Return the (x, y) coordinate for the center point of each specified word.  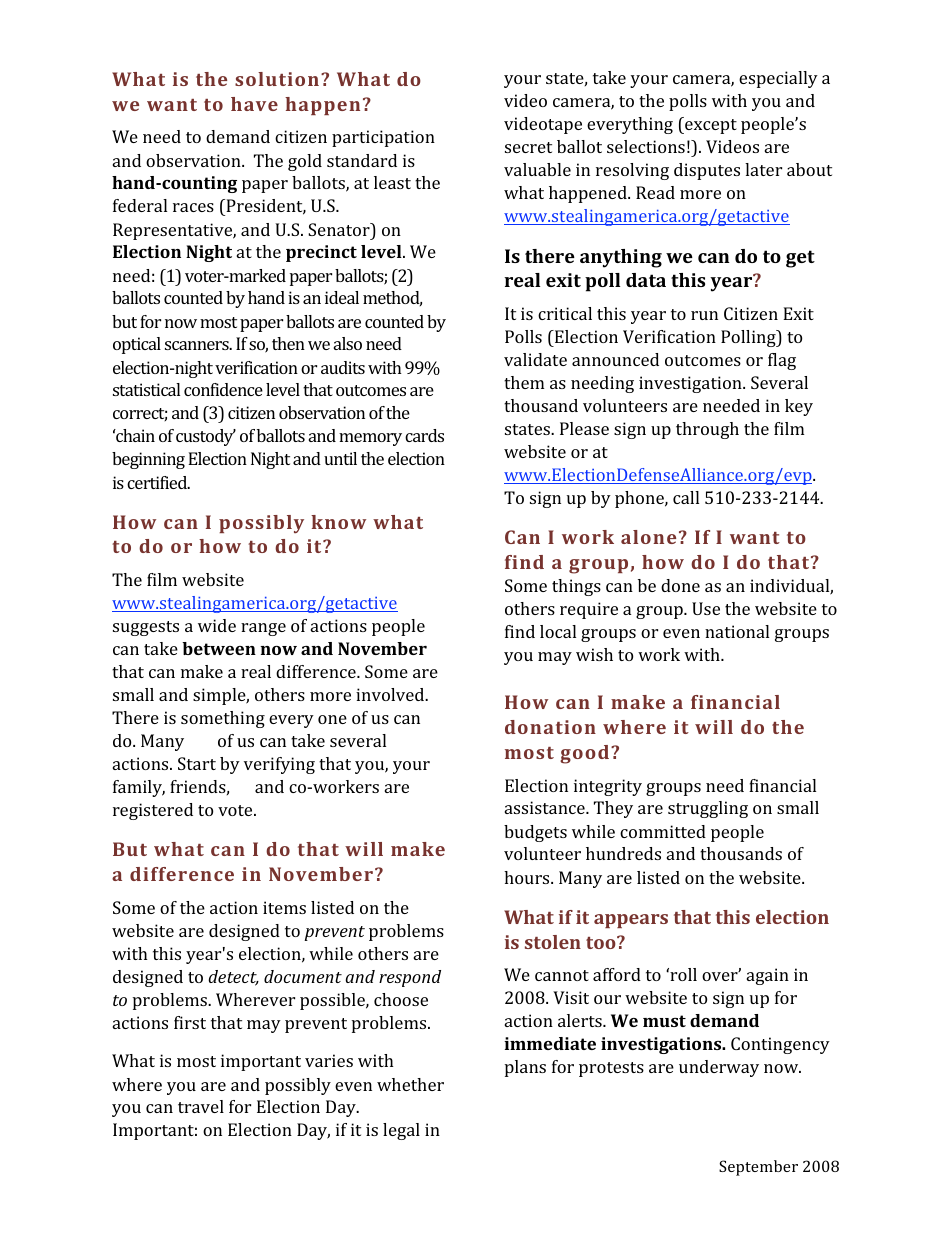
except (710, 125)
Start (197, 763)
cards (424, 435)
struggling (708, 809)
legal (401, 1131)
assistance (546, 807)
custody (206, 437)
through (707, 430)
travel (201, 1106)
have (254, 104)
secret (528, 147)
